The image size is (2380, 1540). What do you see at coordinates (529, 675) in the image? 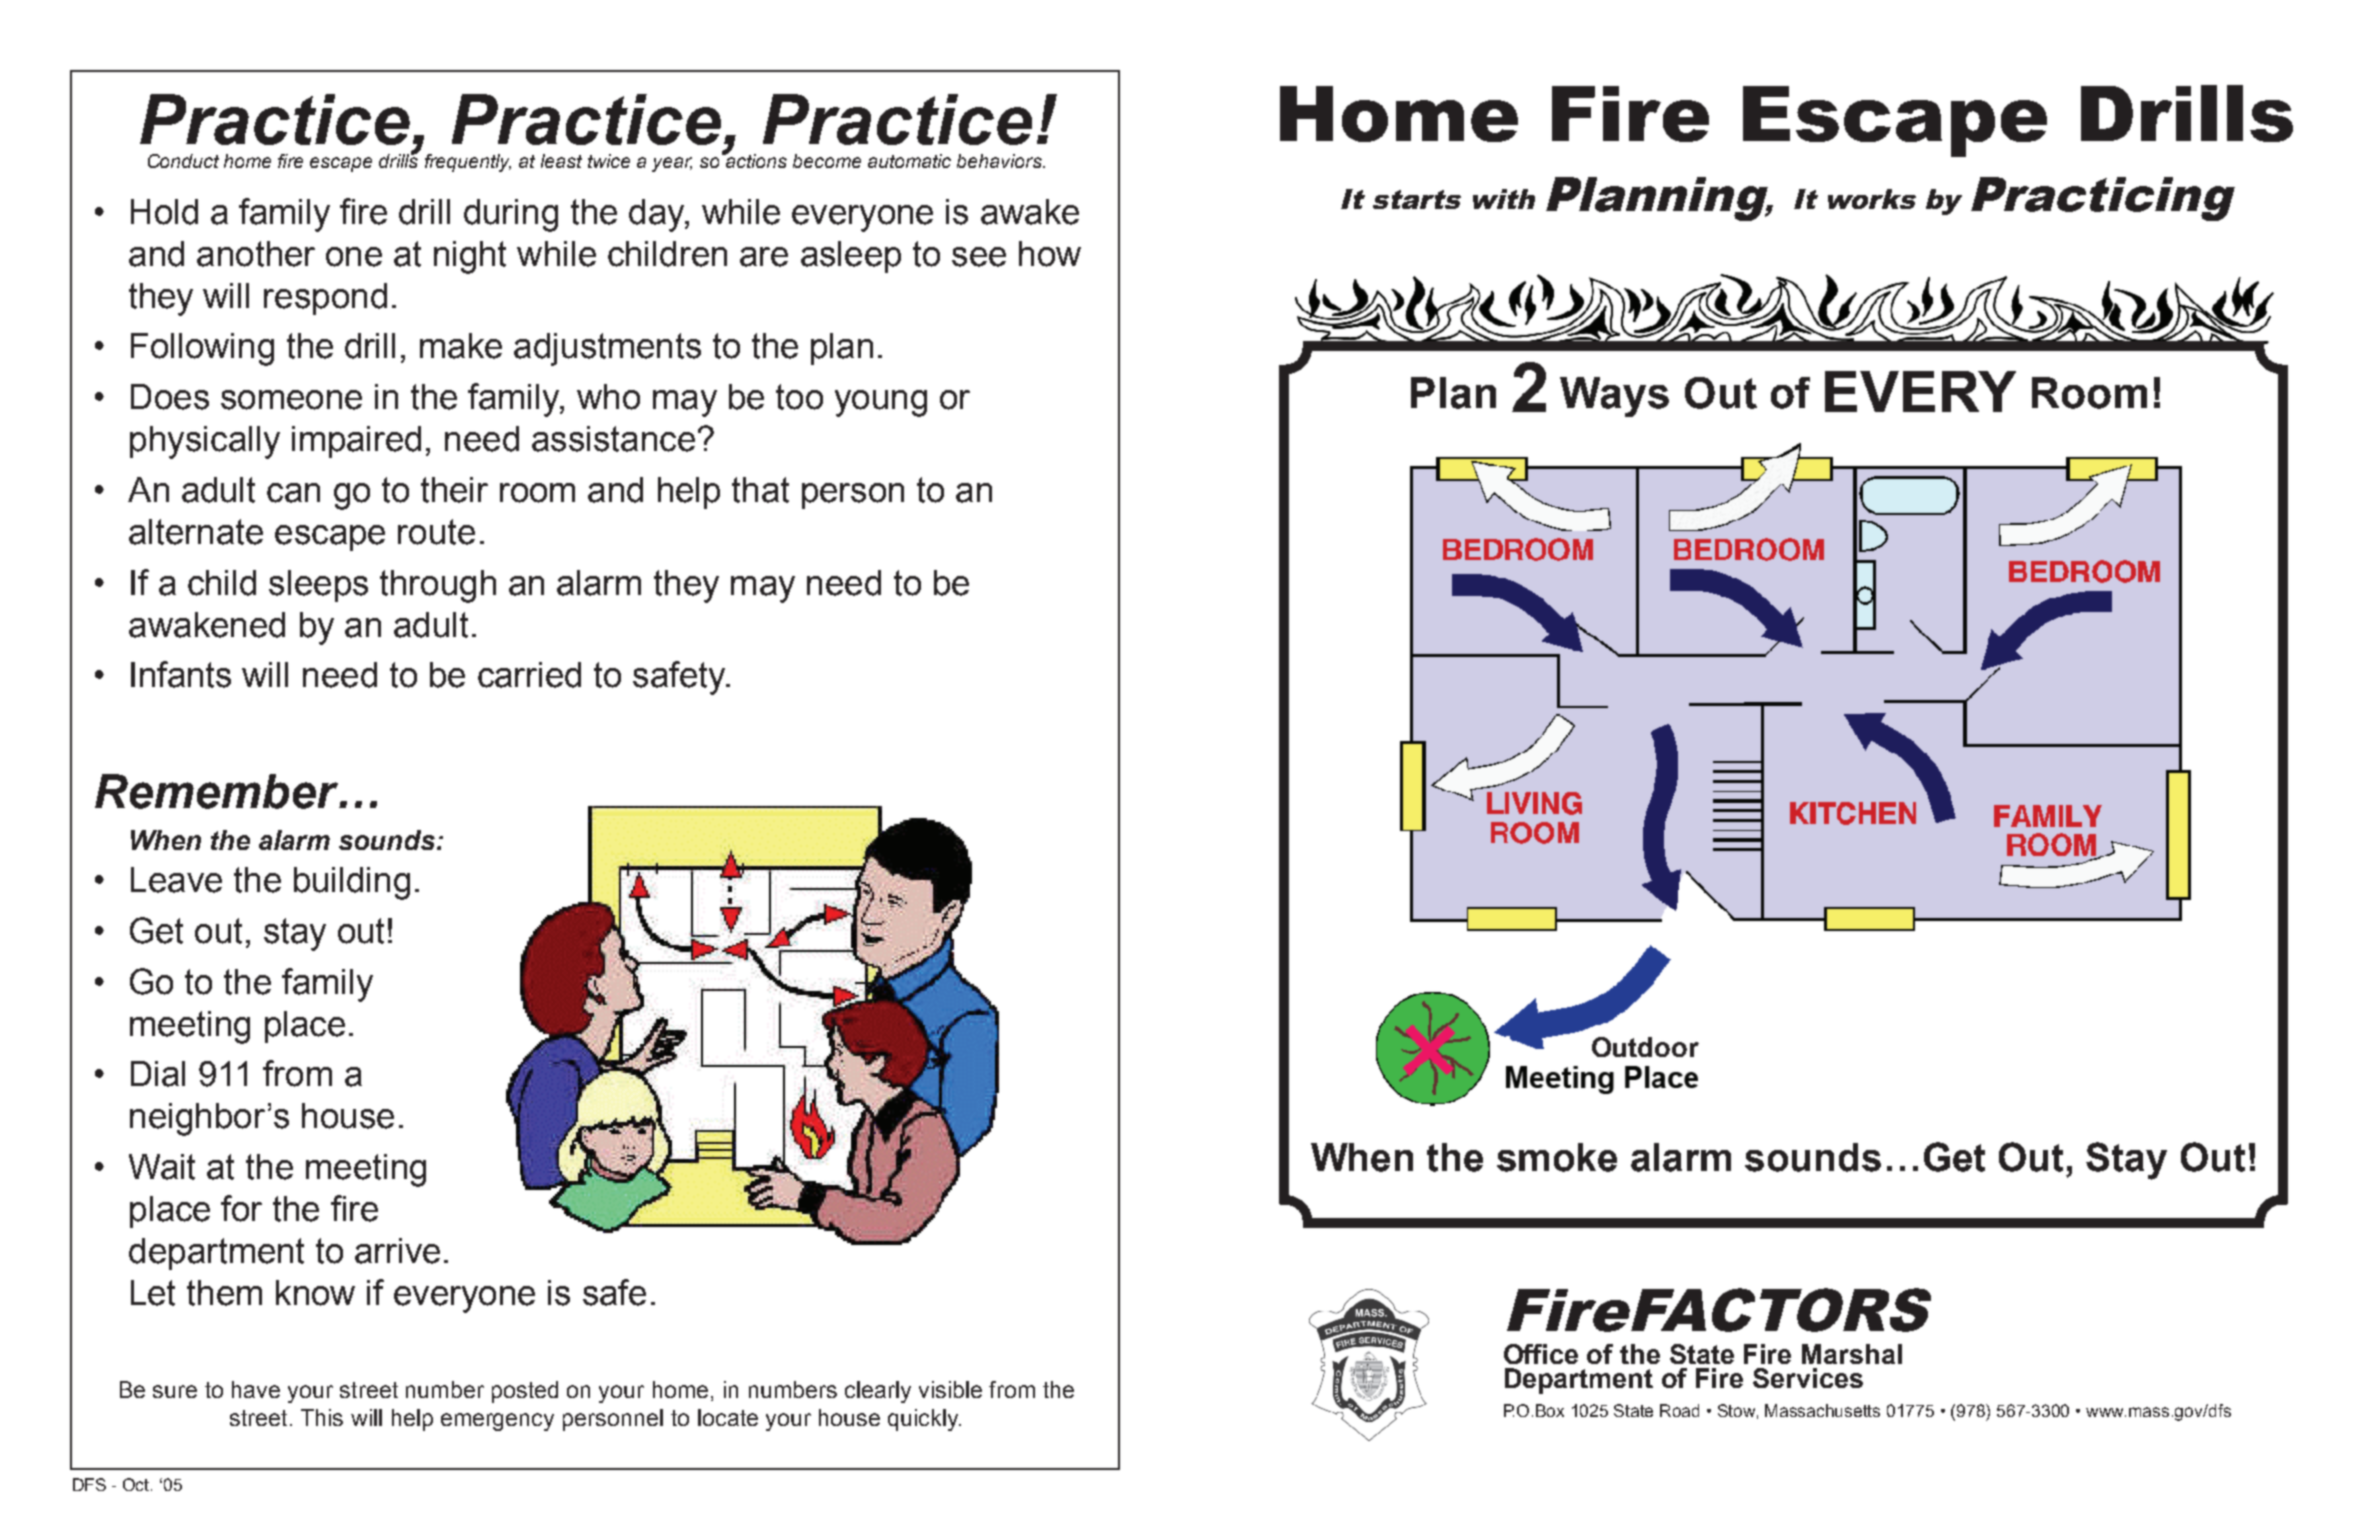
I see `carried` at bounding box center [529, 675].
